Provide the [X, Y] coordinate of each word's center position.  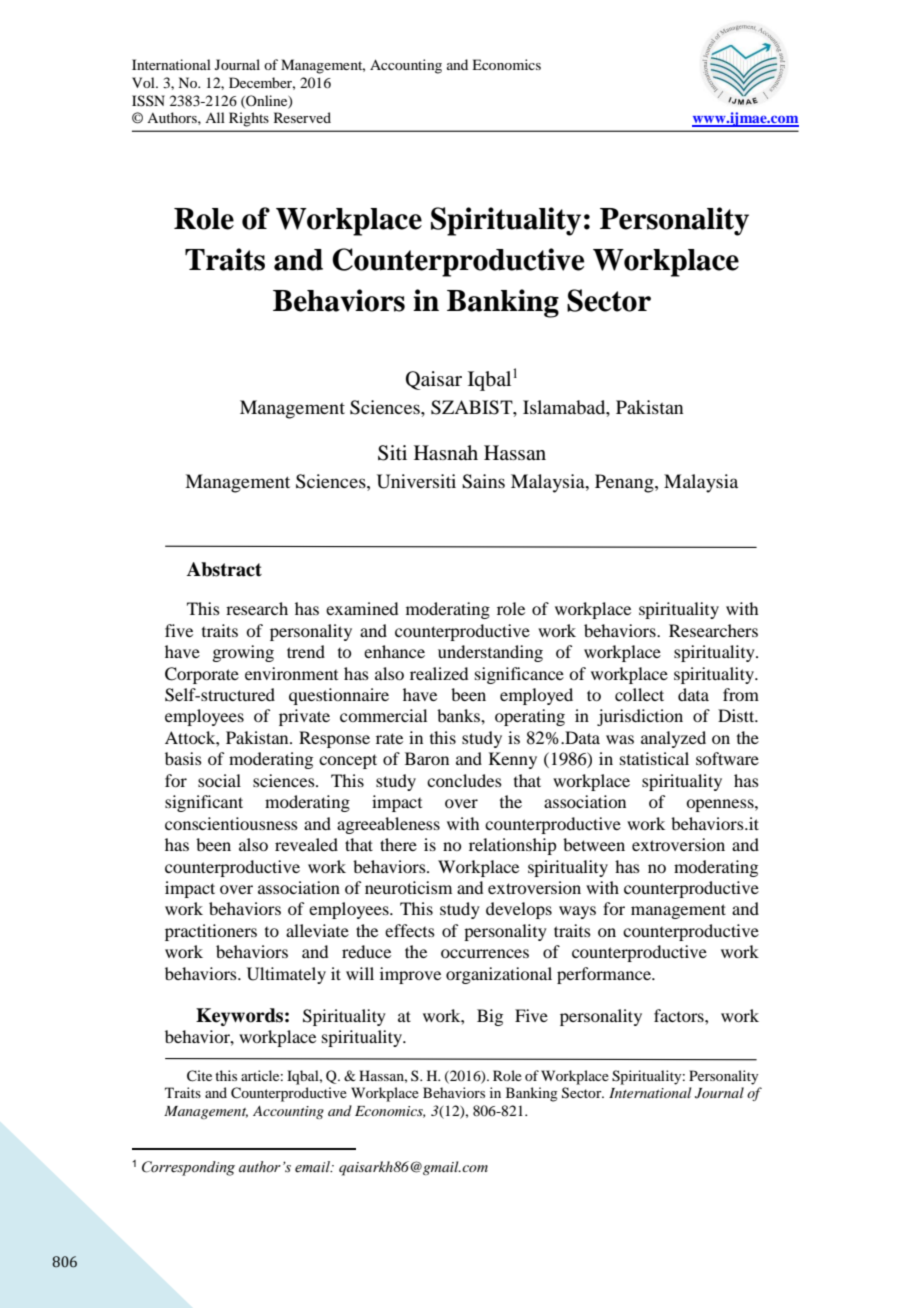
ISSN [148, 101]
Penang [625, 483]
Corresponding [188, 1168]
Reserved [302, 117]
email [313, 1167]
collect [639, 694]
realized [439, 673]
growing [243, 653]
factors [680, 1015]
